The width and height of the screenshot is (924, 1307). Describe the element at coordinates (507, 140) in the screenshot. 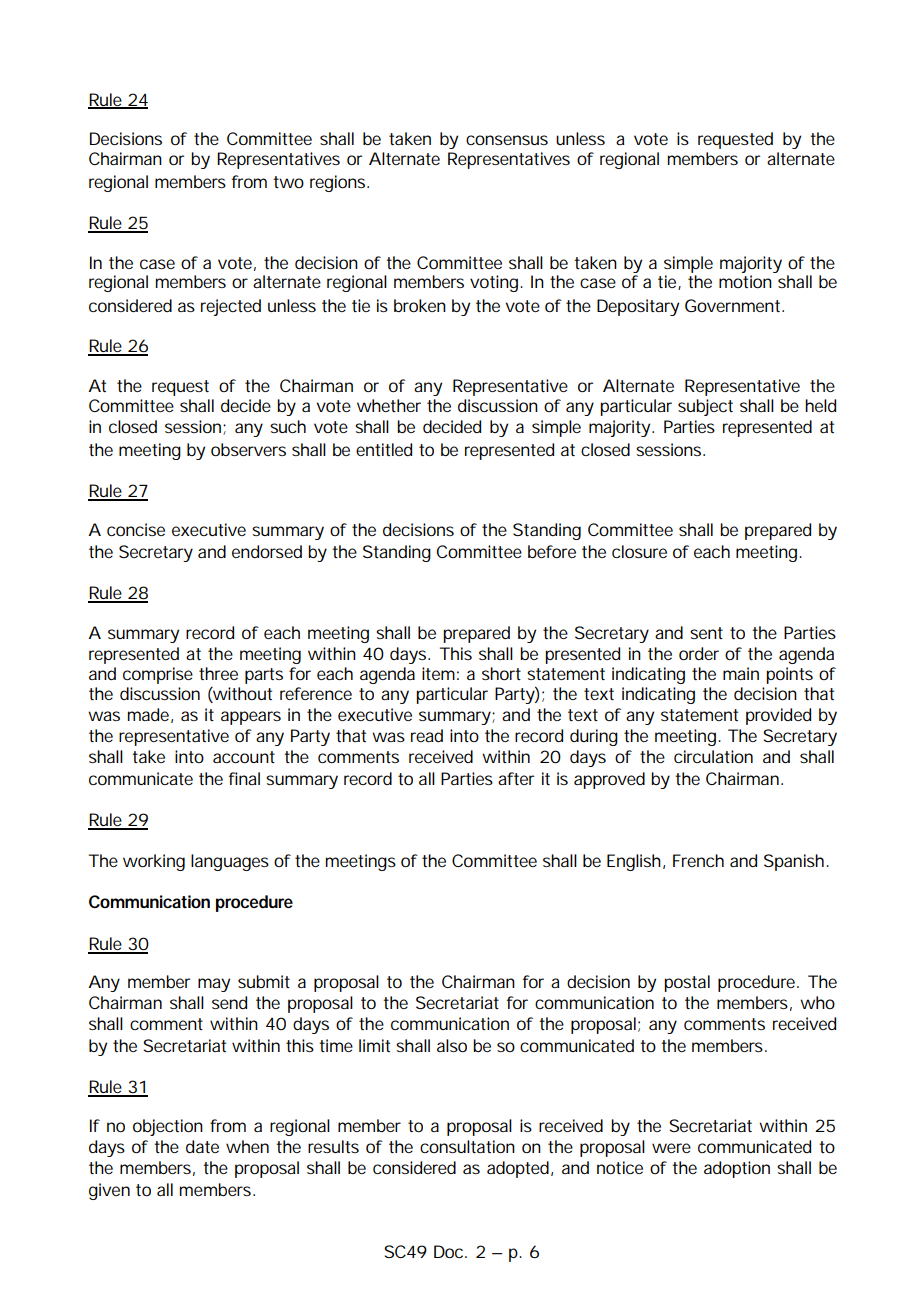

I see `consensus` at that location.
